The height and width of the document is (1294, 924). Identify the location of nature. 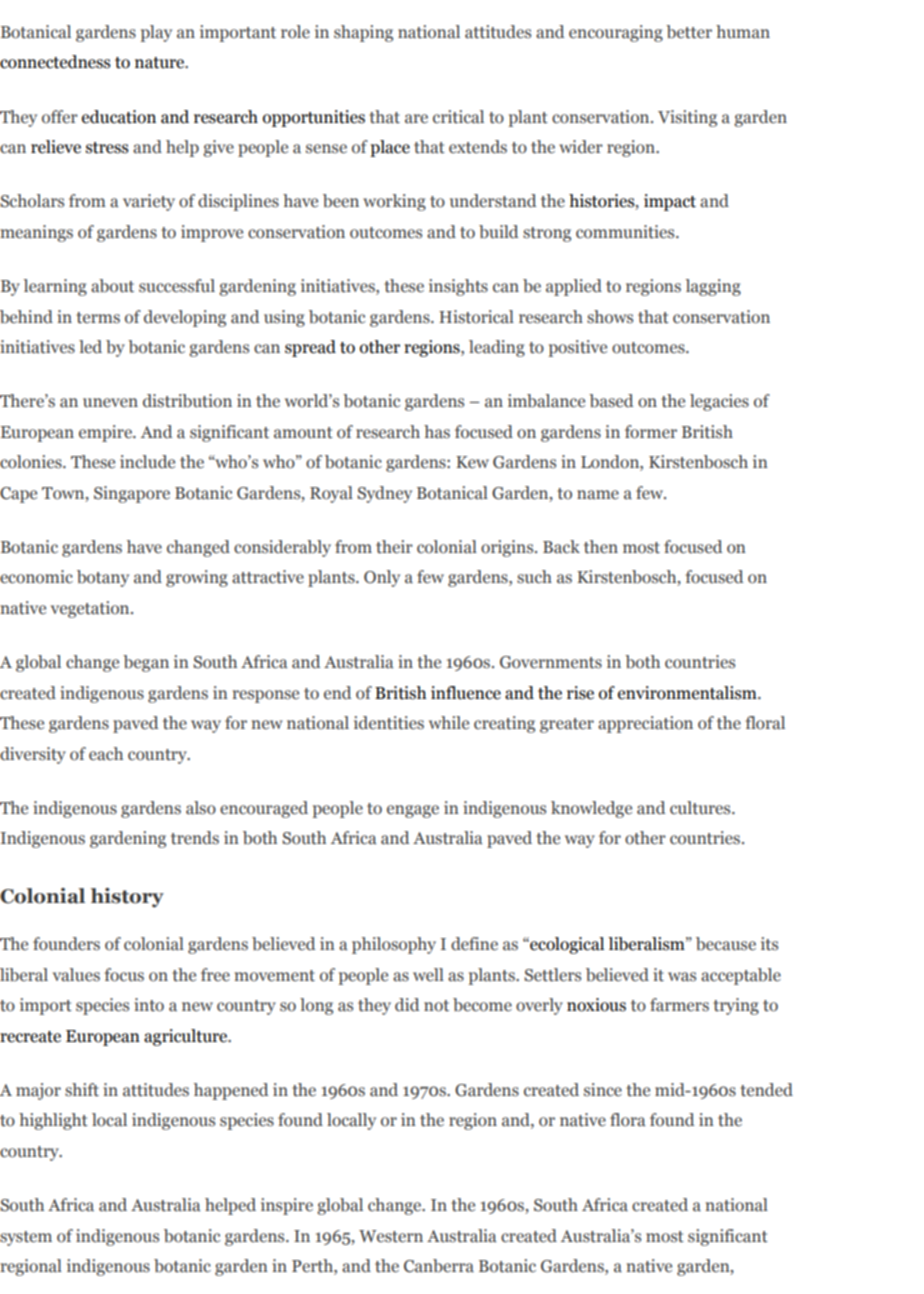
(161, 63).
